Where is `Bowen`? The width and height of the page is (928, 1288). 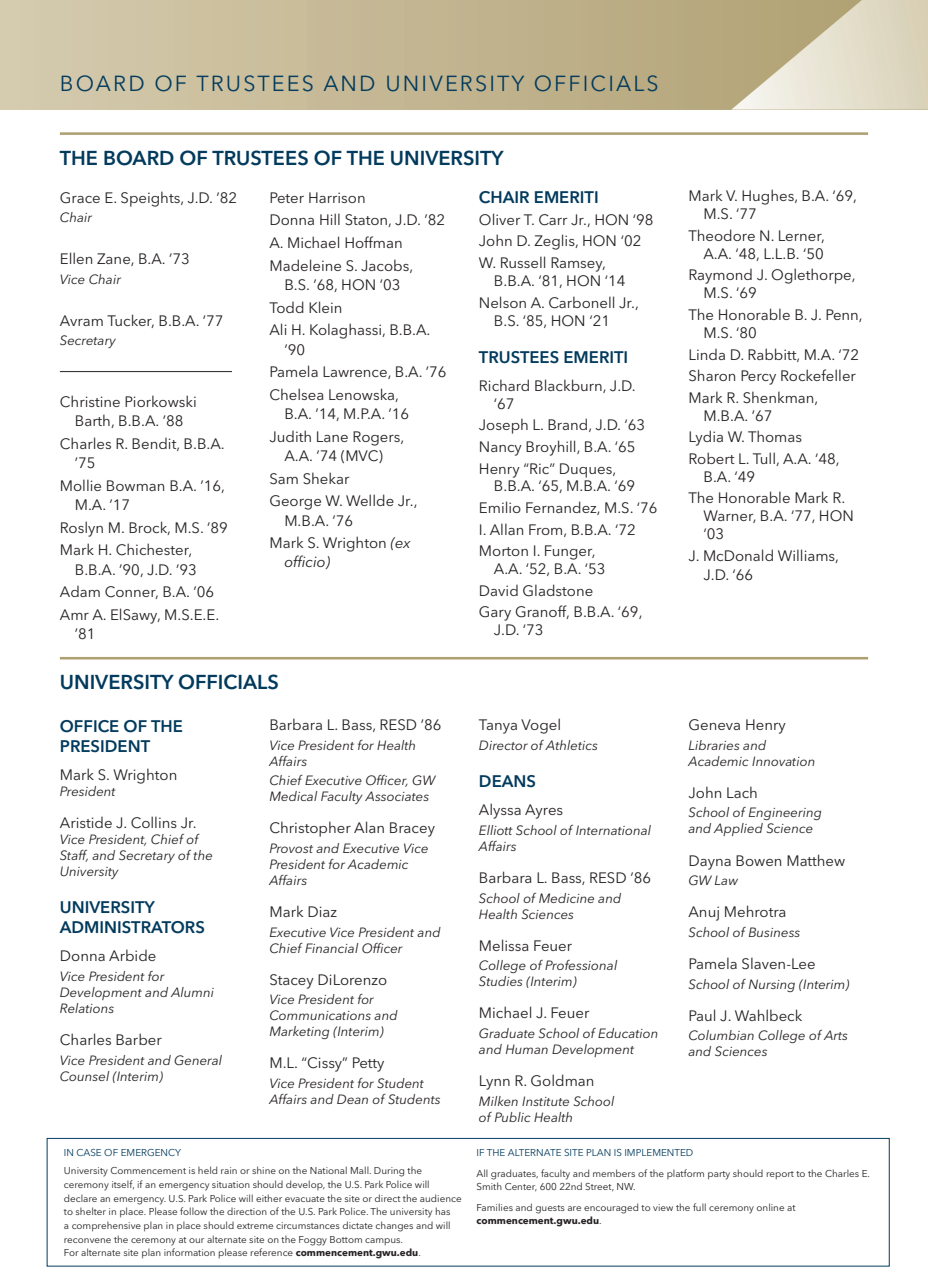 Bowen is located at coordinates (758, 860).
